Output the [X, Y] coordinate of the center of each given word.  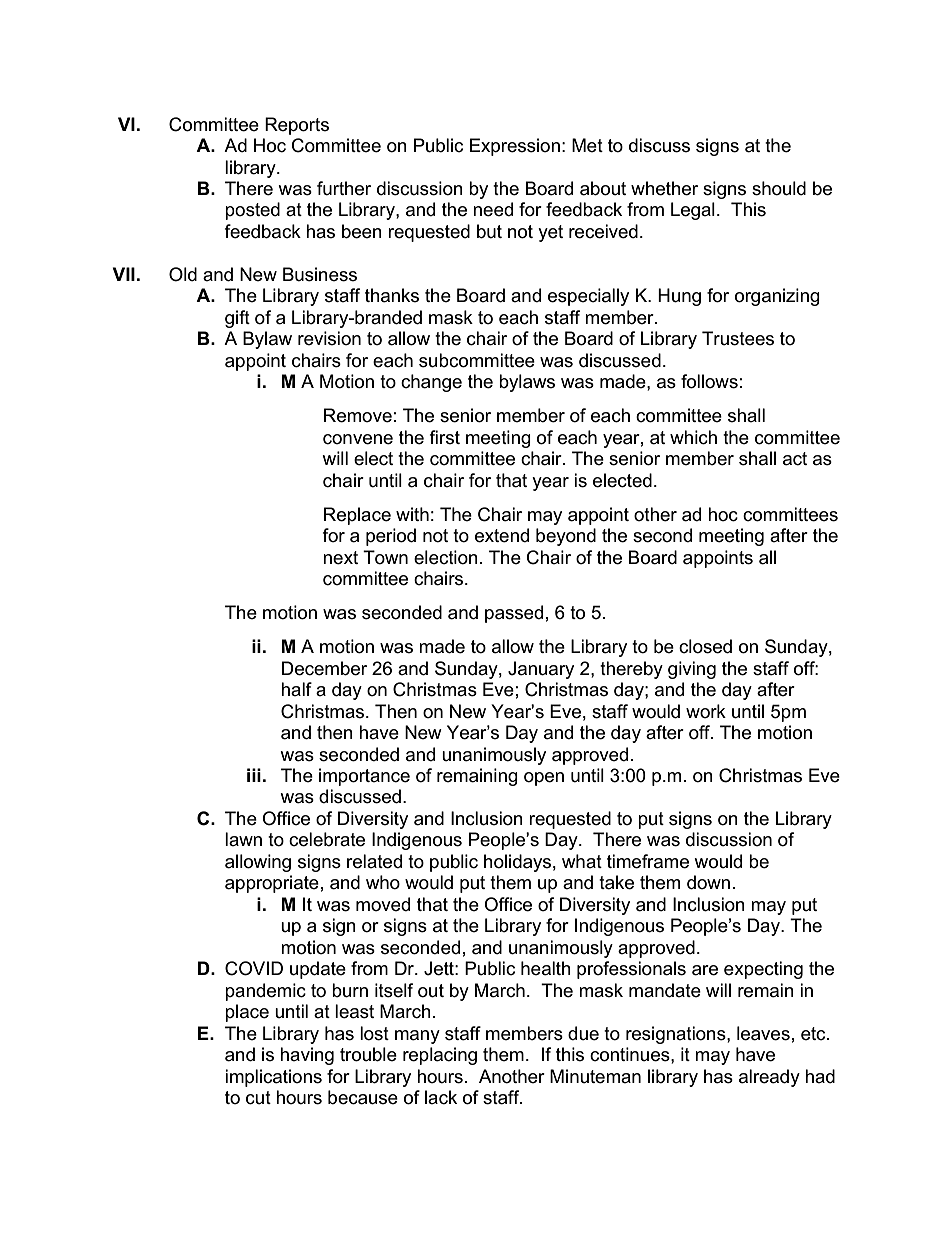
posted [252, 211]
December [324, 668]
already [769, 1078]
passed [514, 614]
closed [705, 646]
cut [258, 1098]
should [779, 188]
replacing [440, 1056]
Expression [515, 147]
